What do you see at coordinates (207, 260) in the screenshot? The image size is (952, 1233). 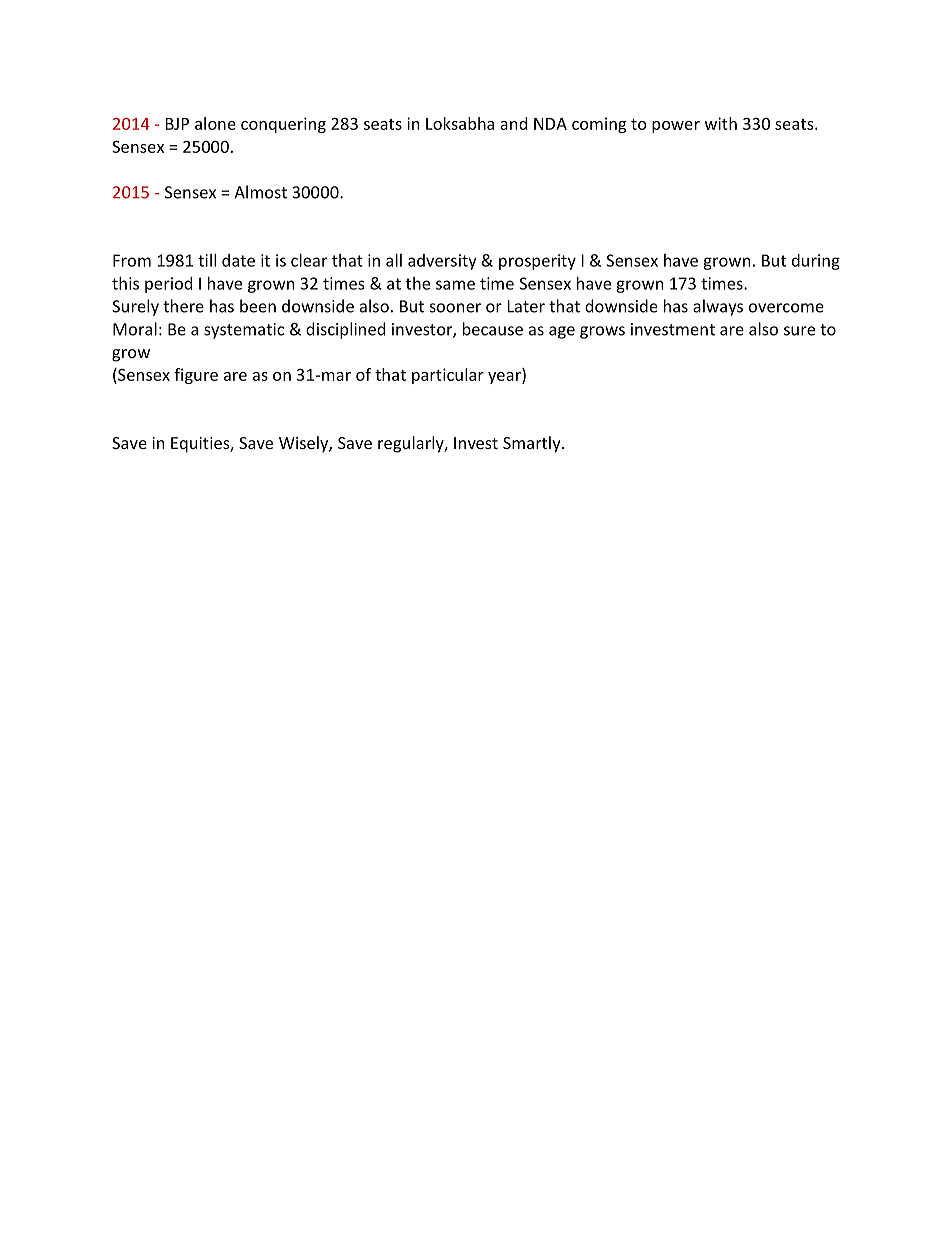 I see `till` at bounding box center [207, 260].
